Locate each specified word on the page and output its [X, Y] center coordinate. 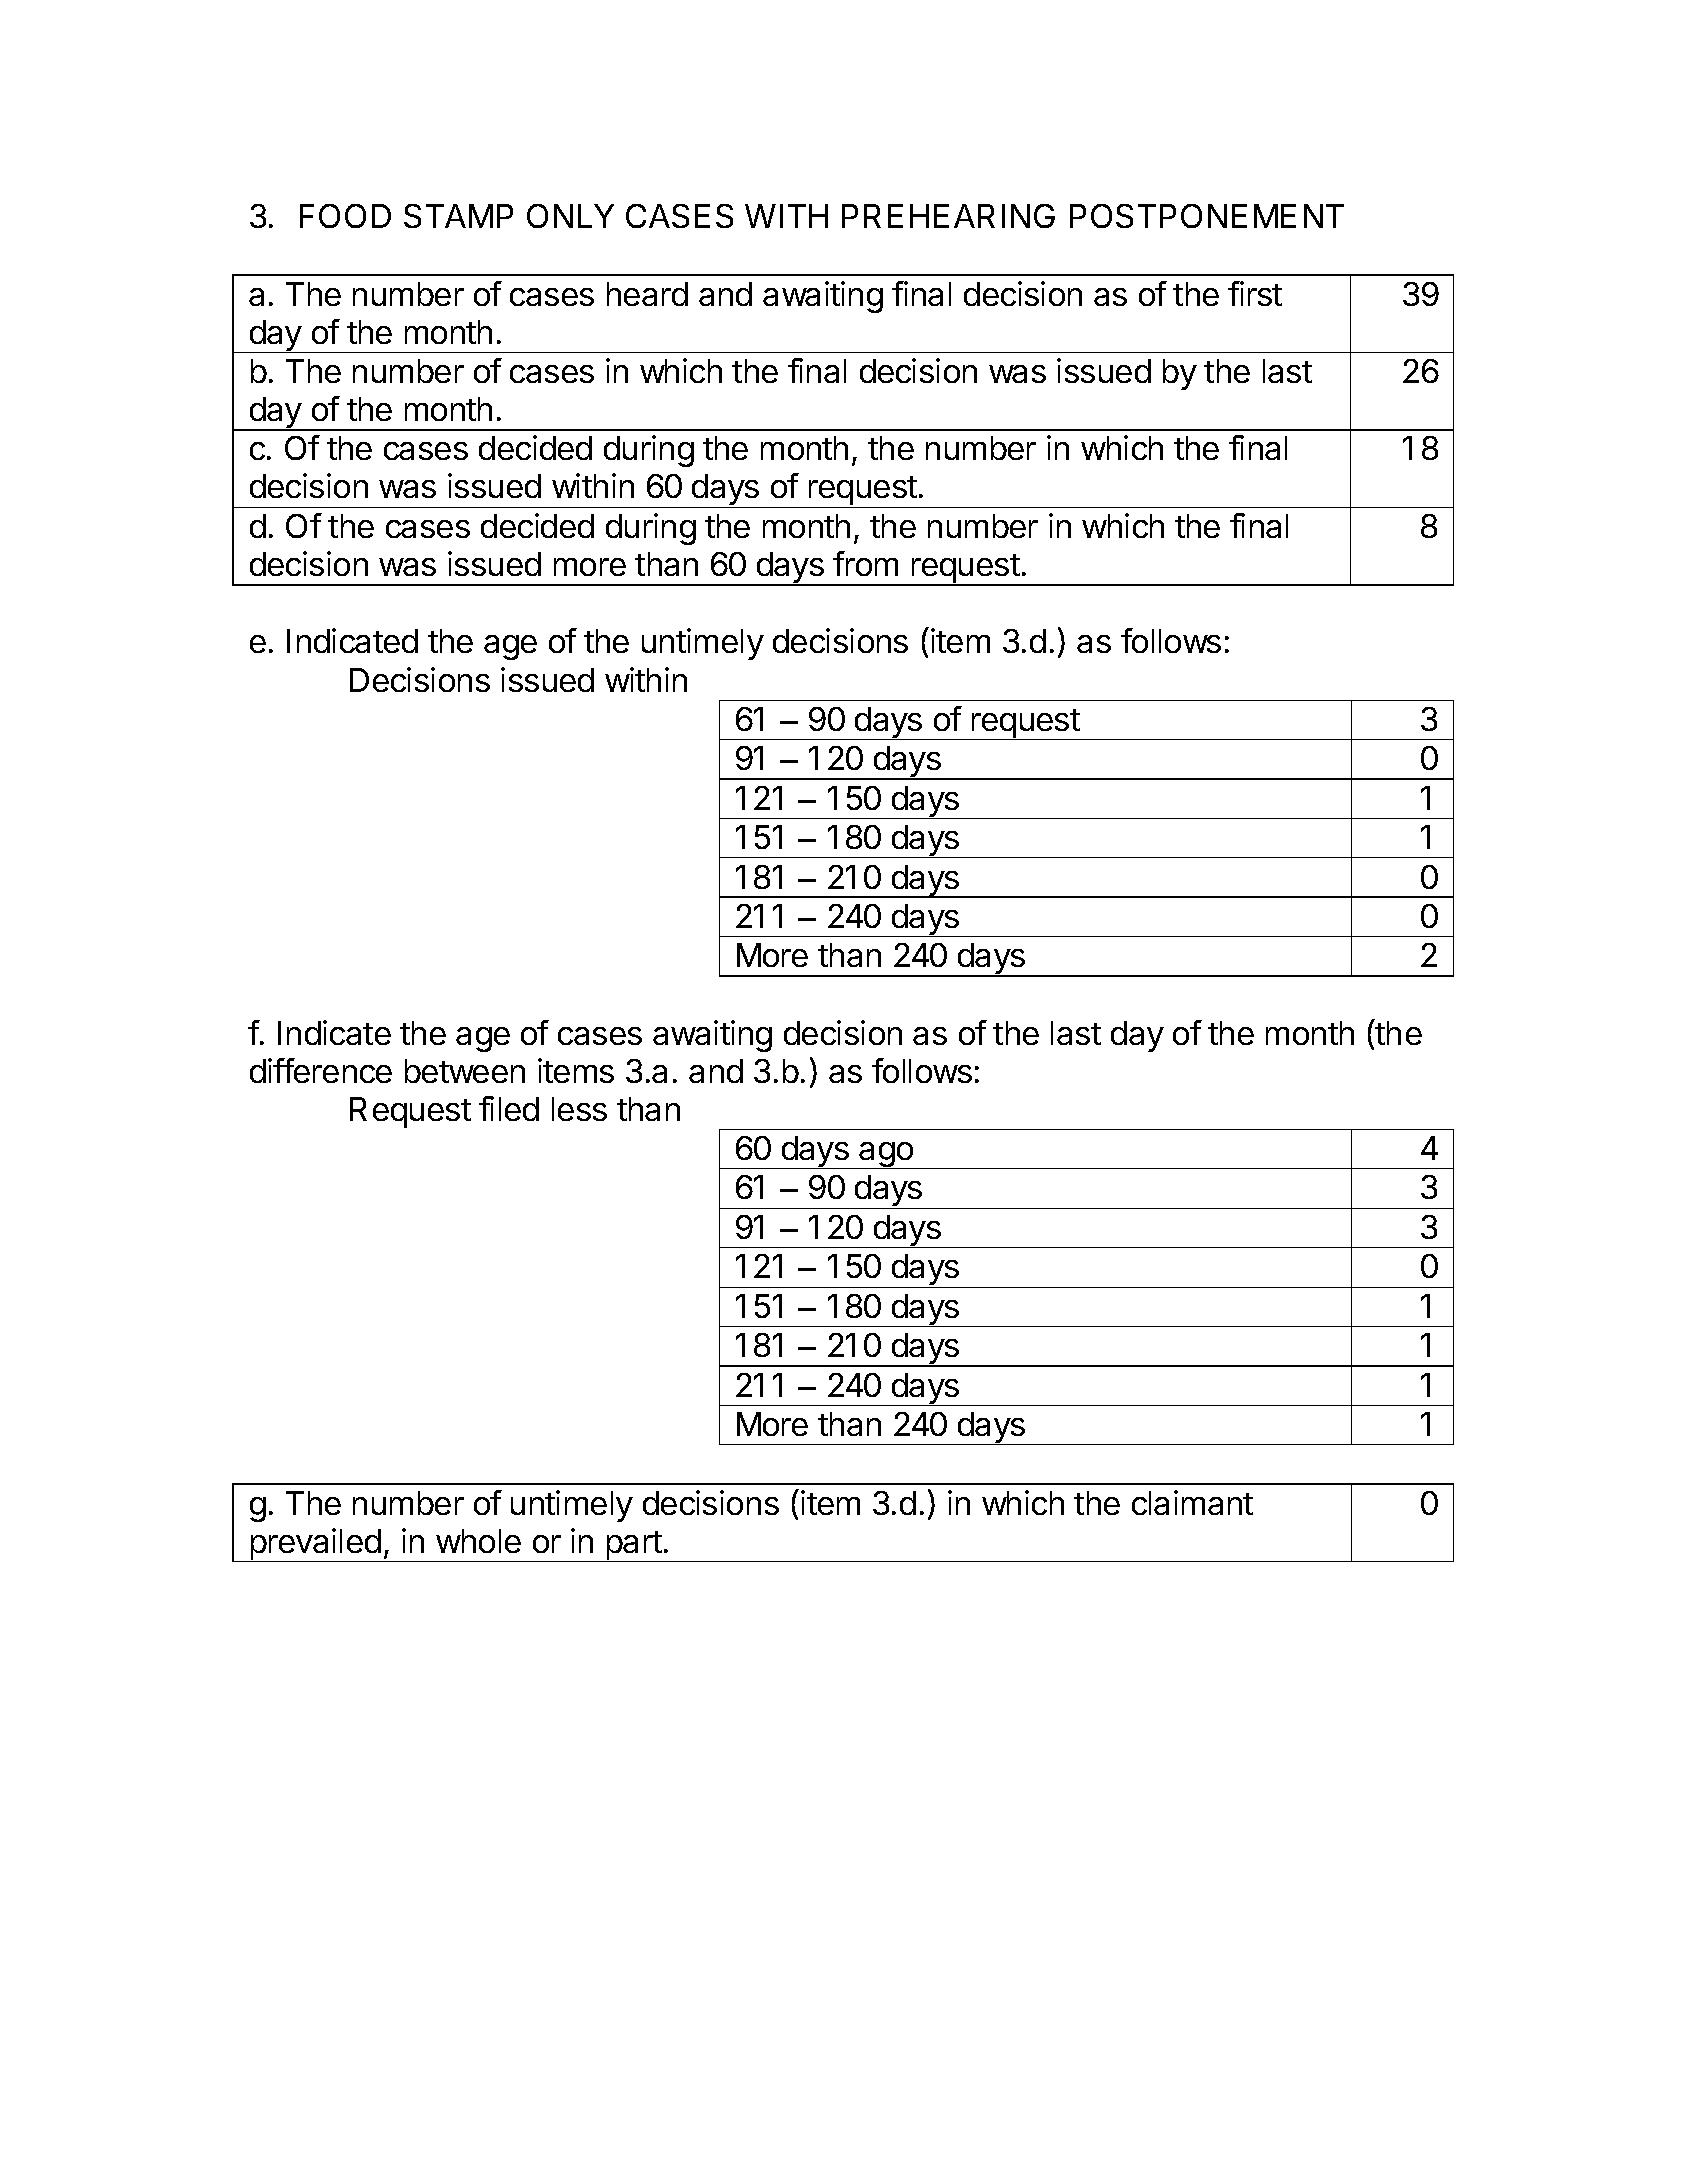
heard [647, 294]
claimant [1192, 1502]
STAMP [458, 216]
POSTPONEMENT [1207, 216]
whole [478, 1541]
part [633, 1546]
